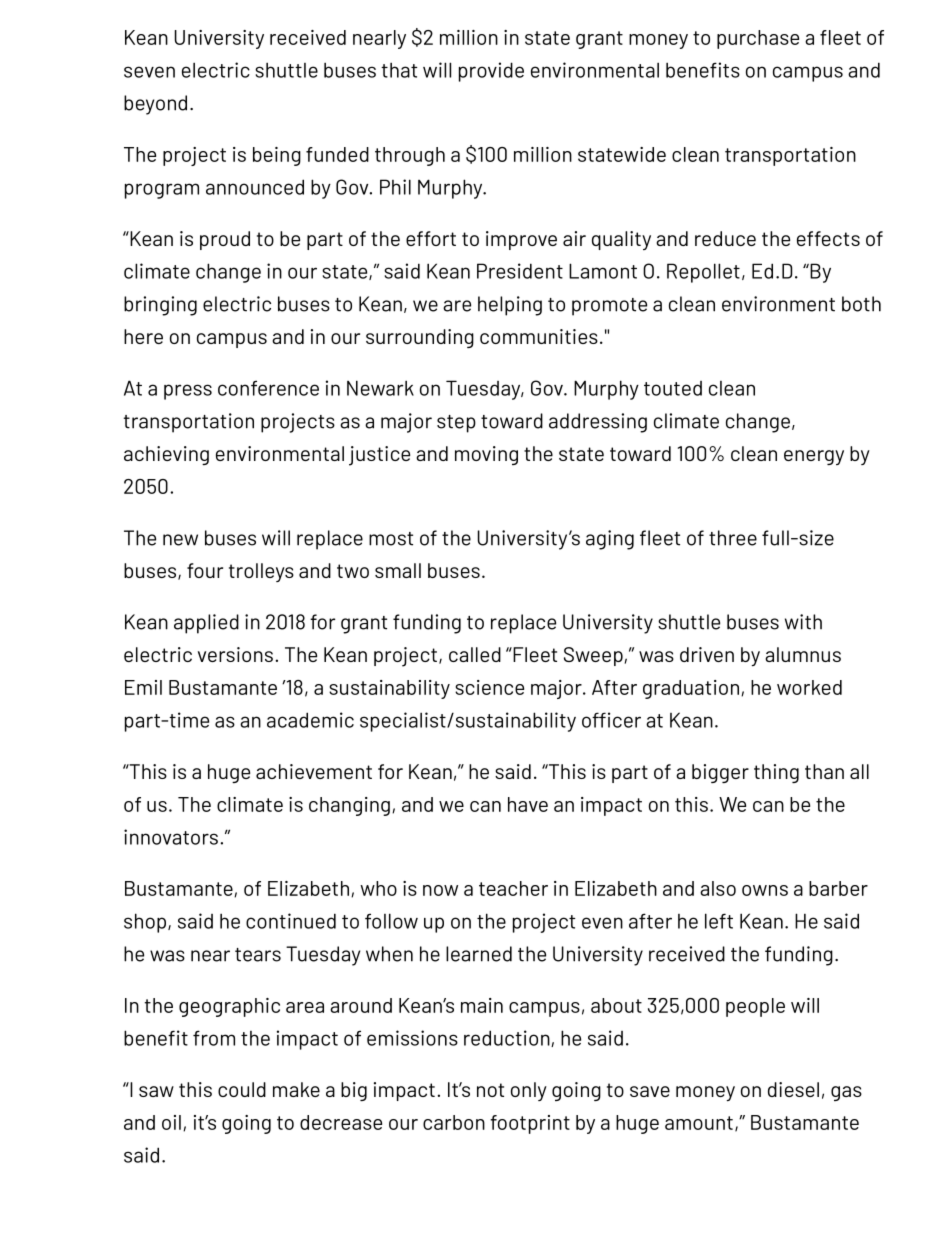  What do you see at coordinates (803, 622) in the screenshot?
I see `with` at bounding box center [803, 622].
